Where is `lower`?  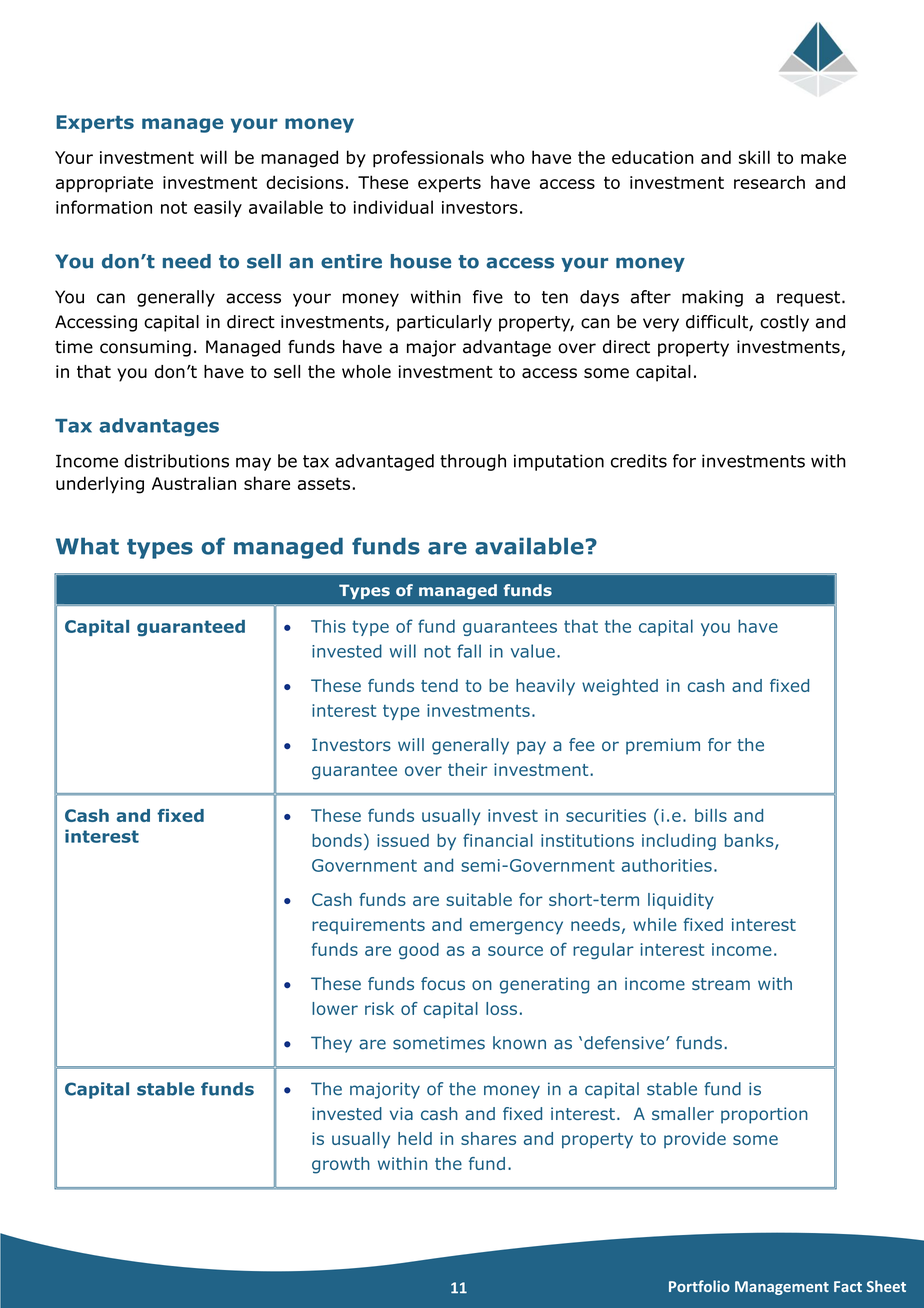 lower is located at coordinates (335, 1008).
